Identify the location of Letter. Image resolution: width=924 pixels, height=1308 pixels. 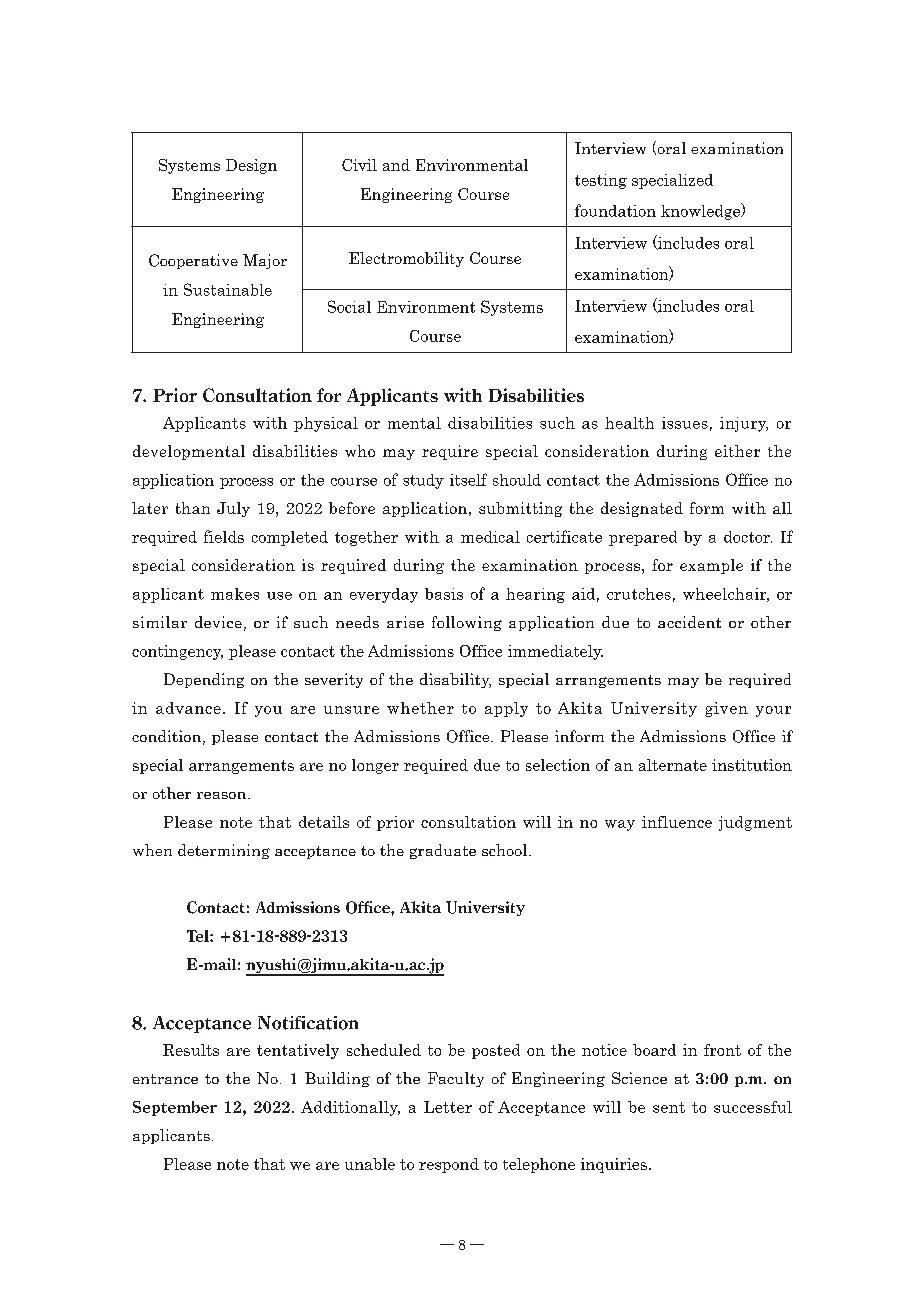
(448, 1107).
